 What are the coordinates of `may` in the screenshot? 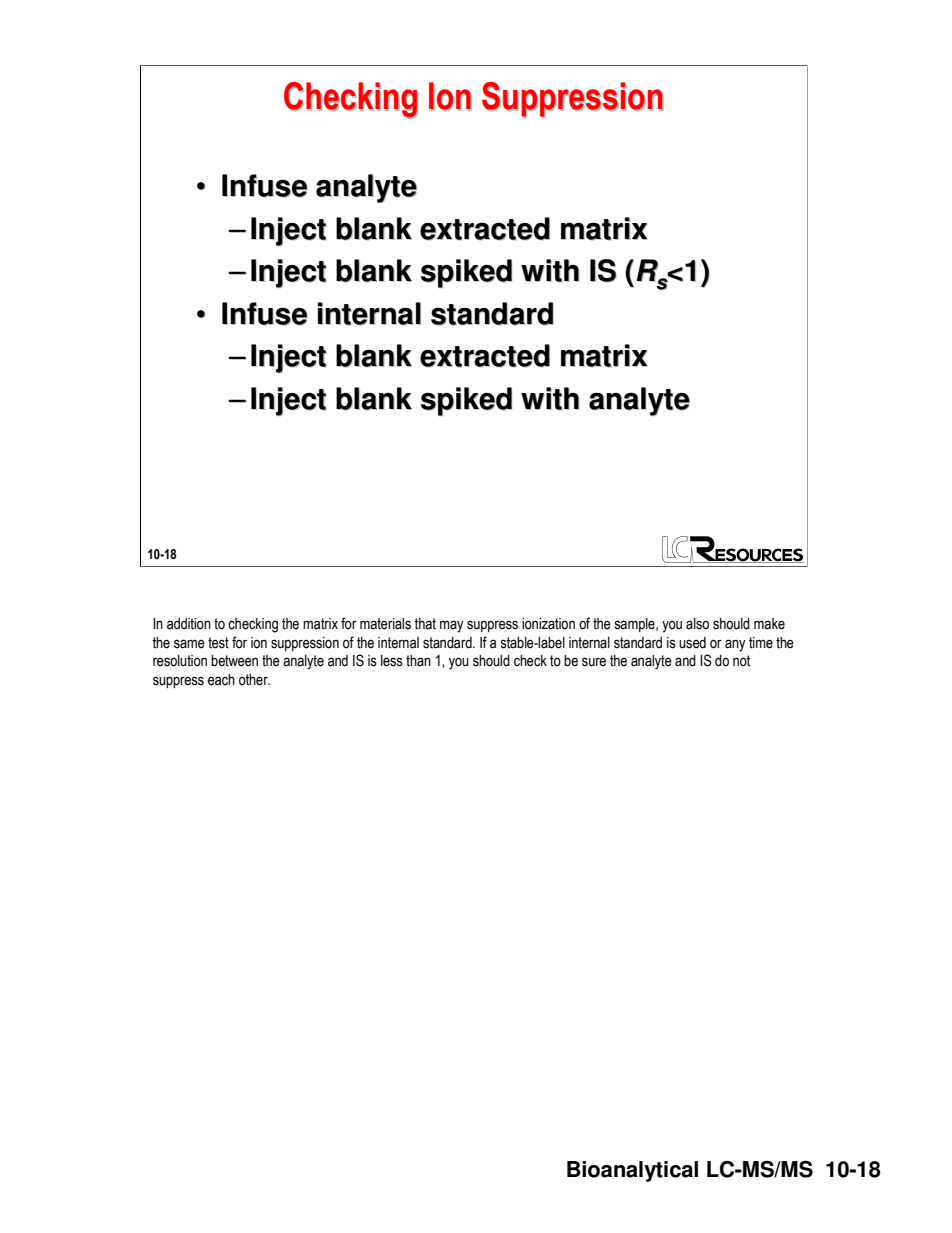 It's located at (452, 626).
